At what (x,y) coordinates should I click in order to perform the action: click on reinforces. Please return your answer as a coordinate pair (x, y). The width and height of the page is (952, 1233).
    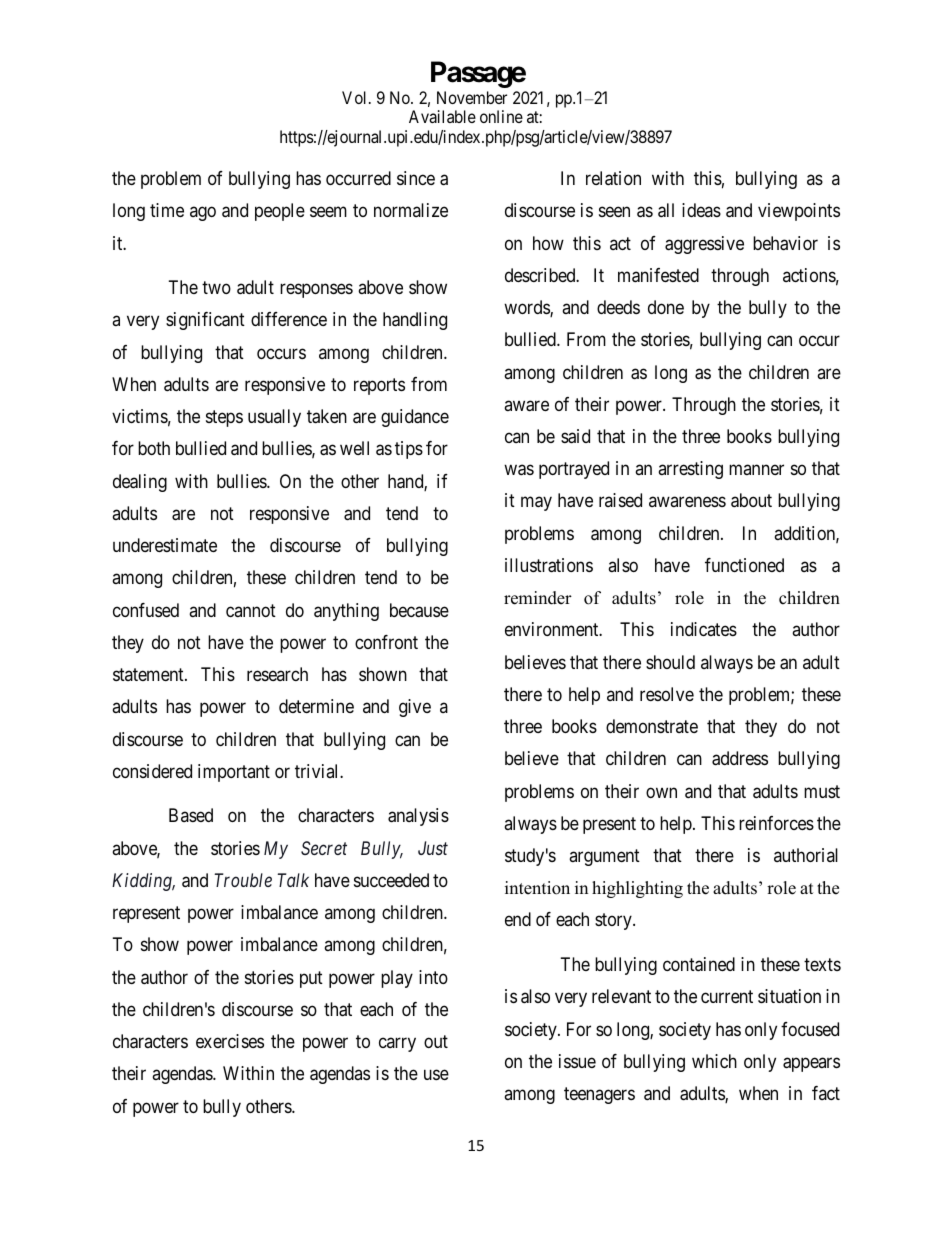
    Looking at the image, I should click on (776, 823).
